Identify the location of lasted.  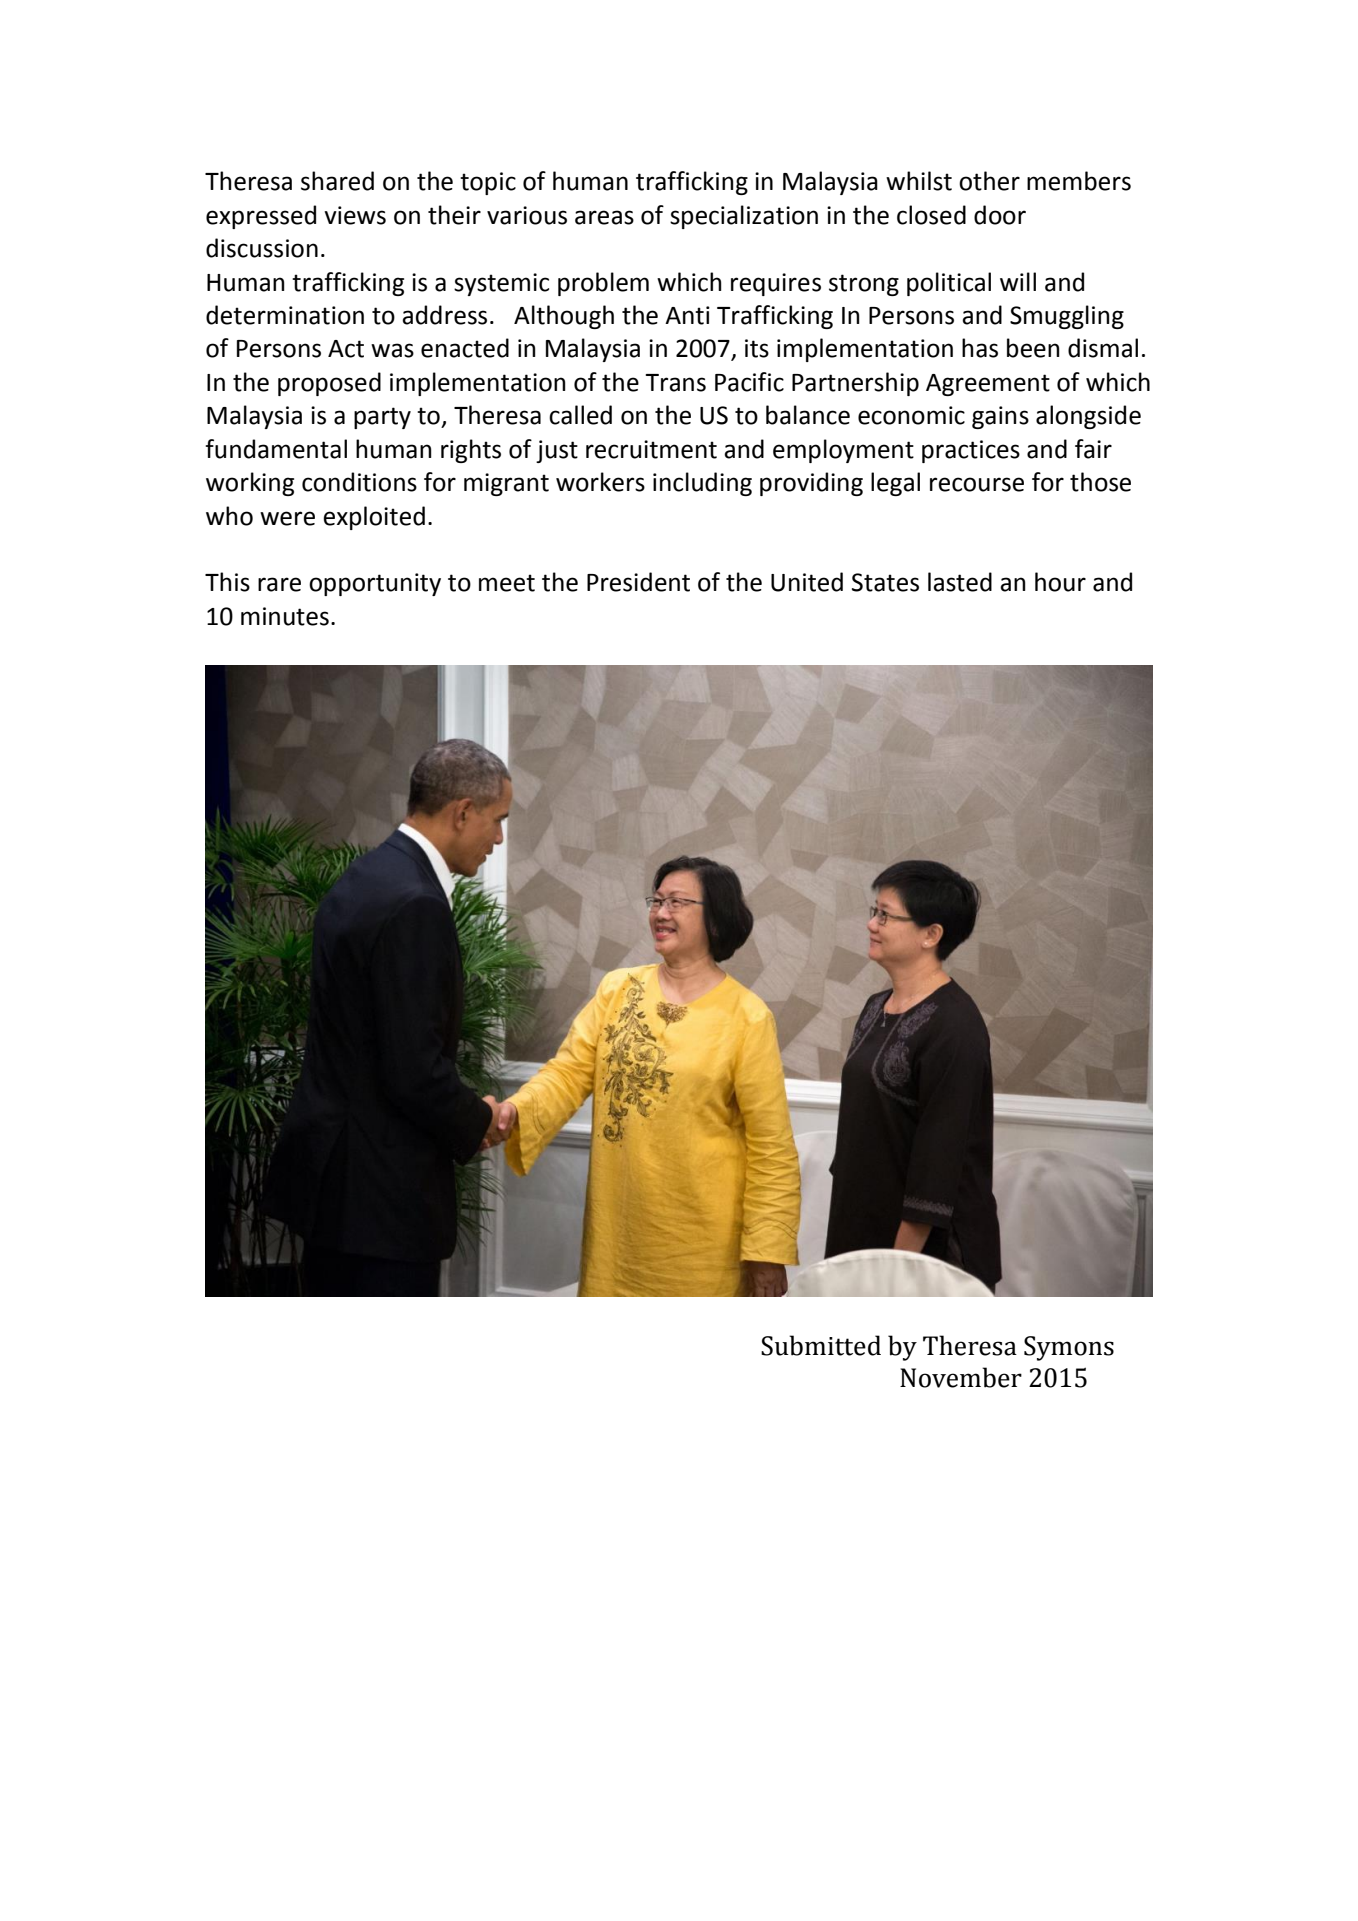
(960, 582).
